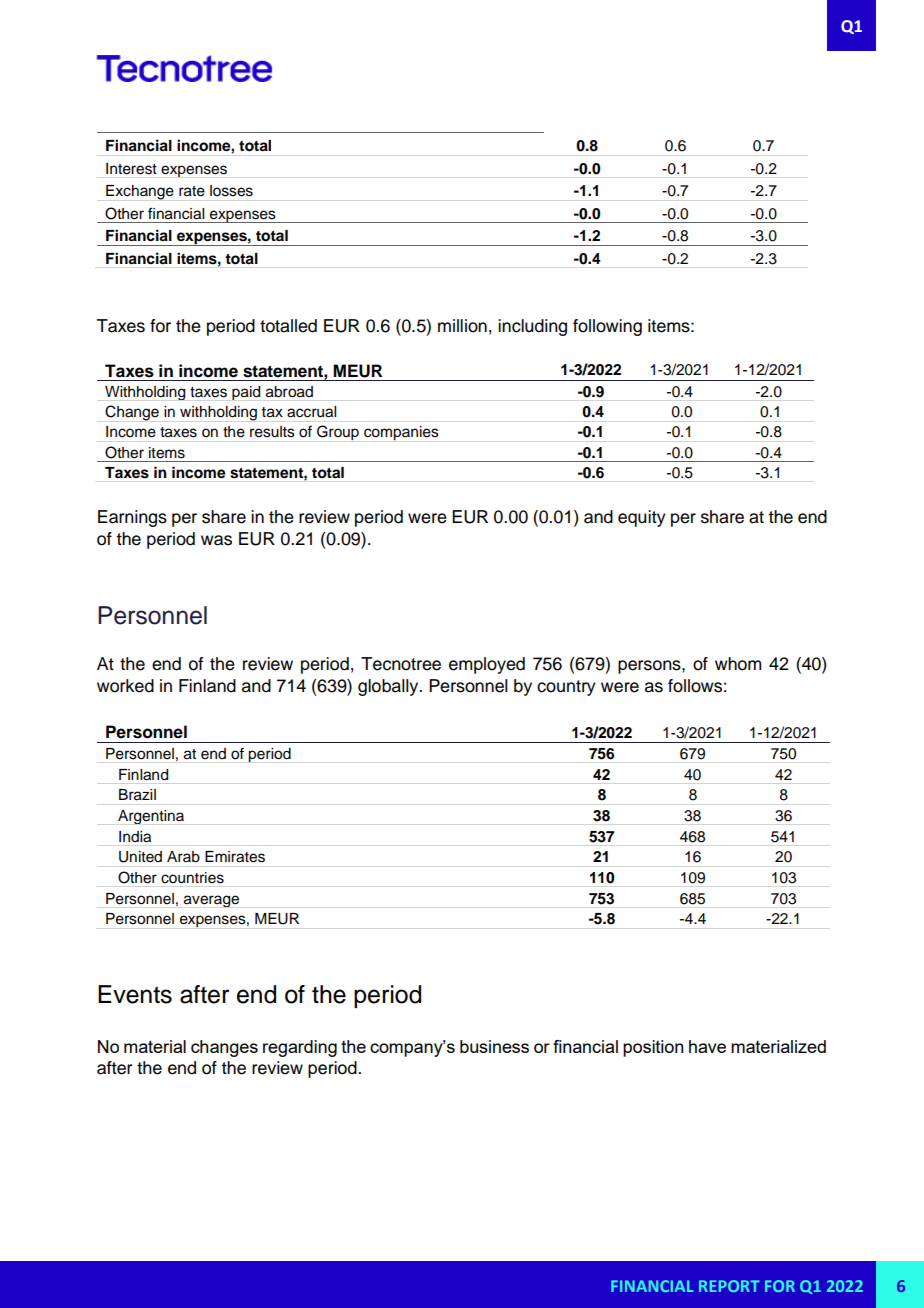 This page has height=1308, width=924. Describe the element at coordinates (650, 667) in the page. I see `persons` at that location.
